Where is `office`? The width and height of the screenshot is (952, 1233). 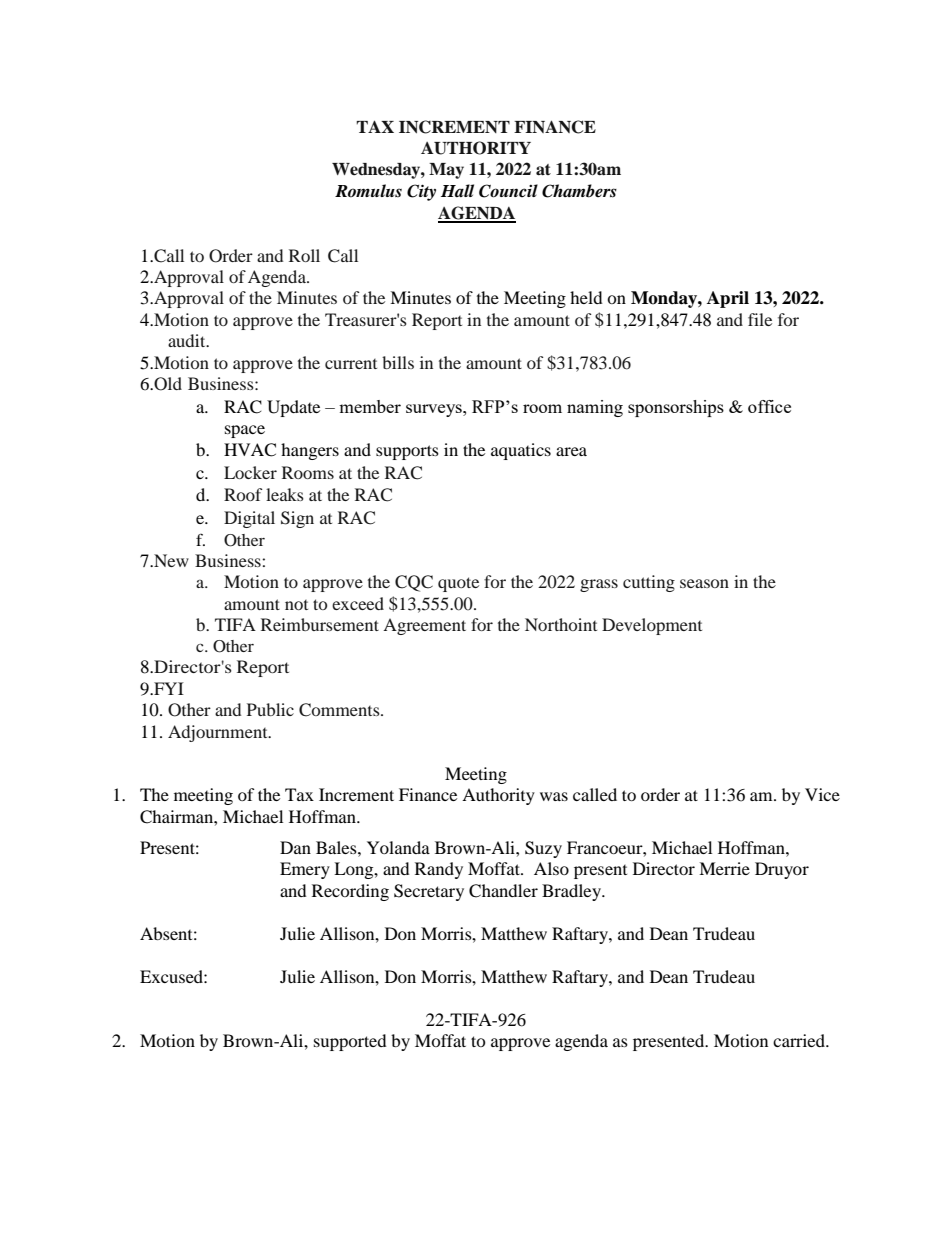 office is located at coordinates (769, 406).
